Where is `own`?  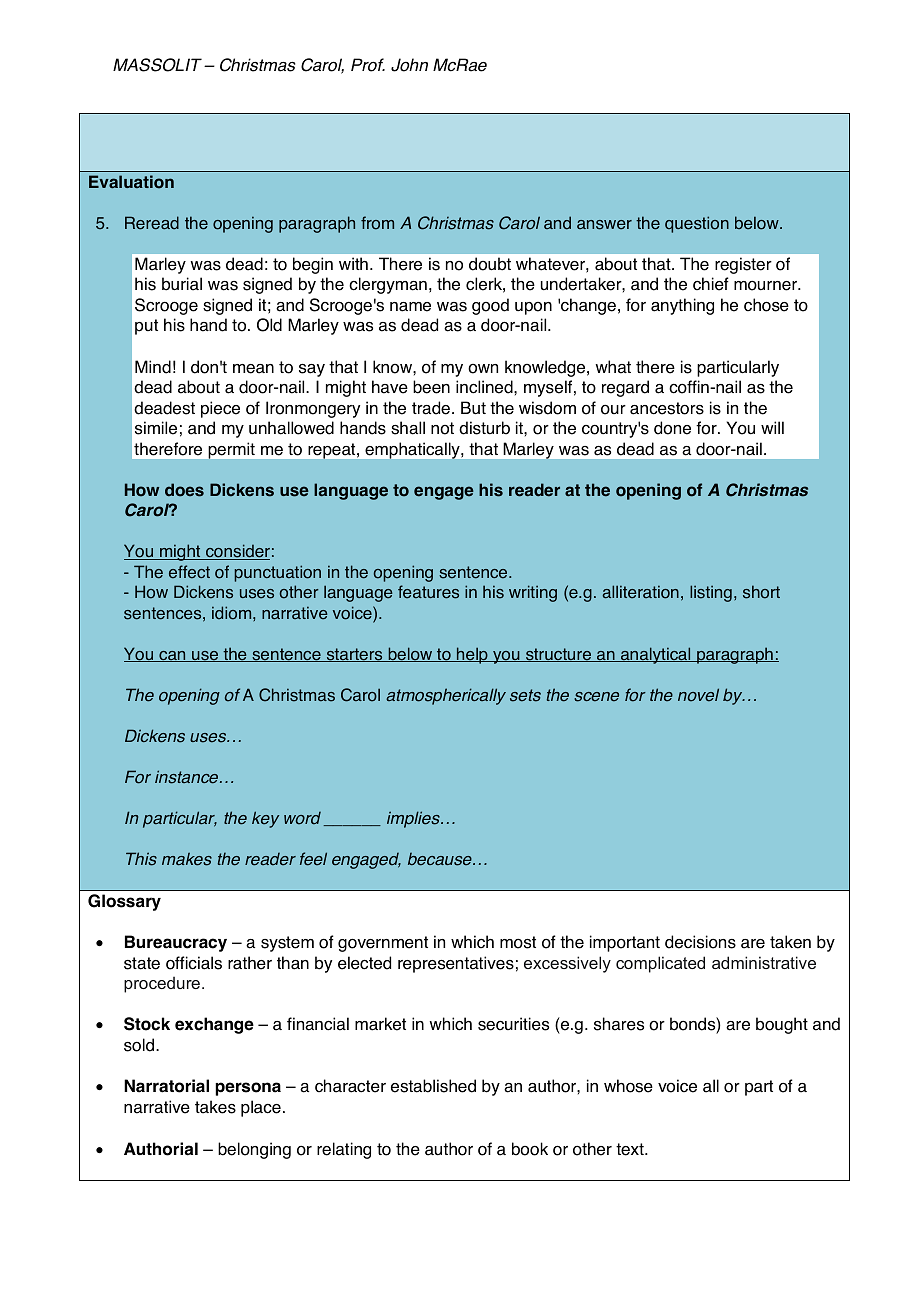 own is located at coordinates (483, 369).
